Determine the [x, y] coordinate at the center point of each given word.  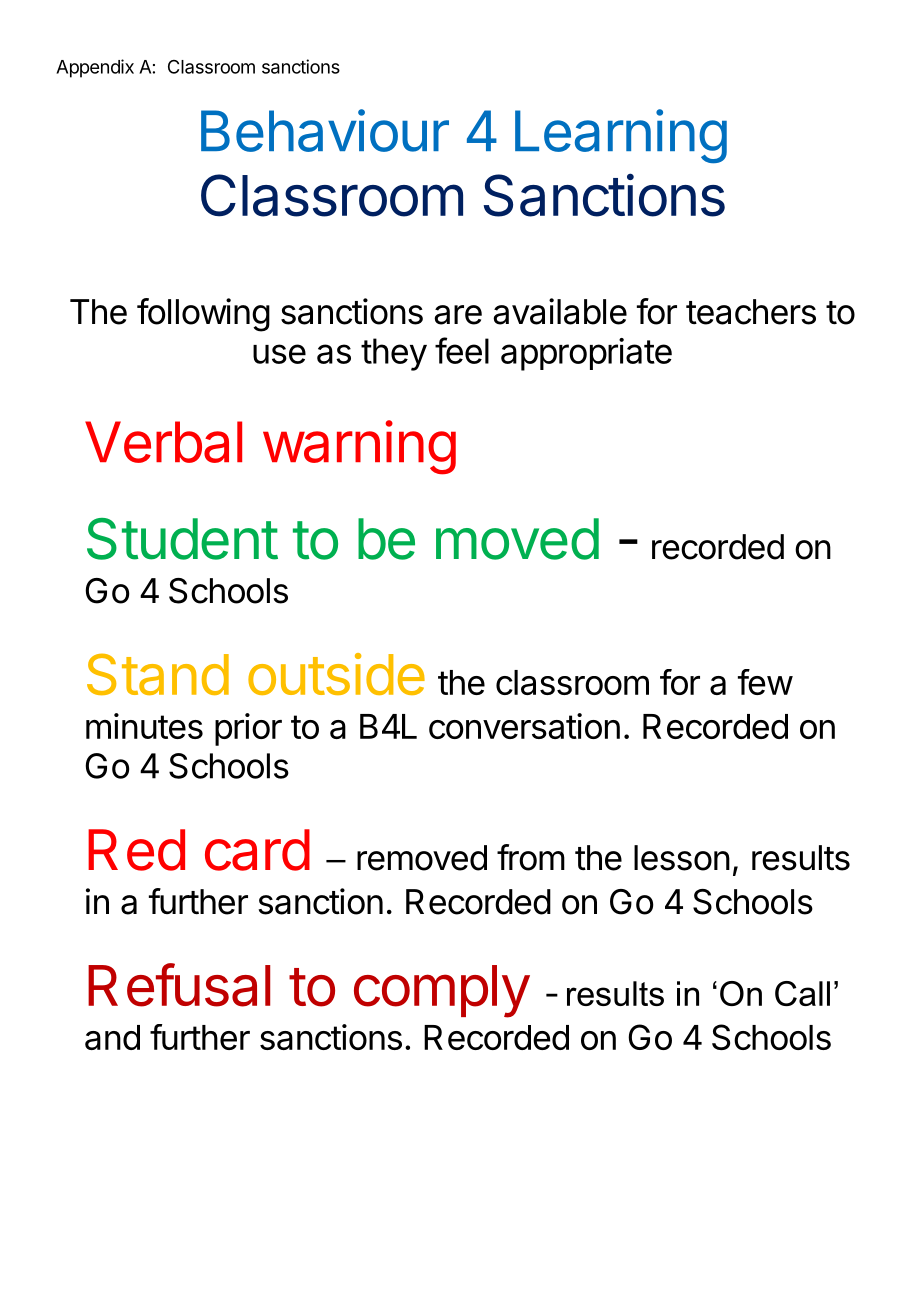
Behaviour [325, 130]
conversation [524, 726]
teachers [751, 312]
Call [802, 993]
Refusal [179, 985]
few [765, 682]
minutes [144, 726]
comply [442, 991]
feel [462, 350]
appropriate [586, 354]
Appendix [95, 68]
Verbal [163, 442]
